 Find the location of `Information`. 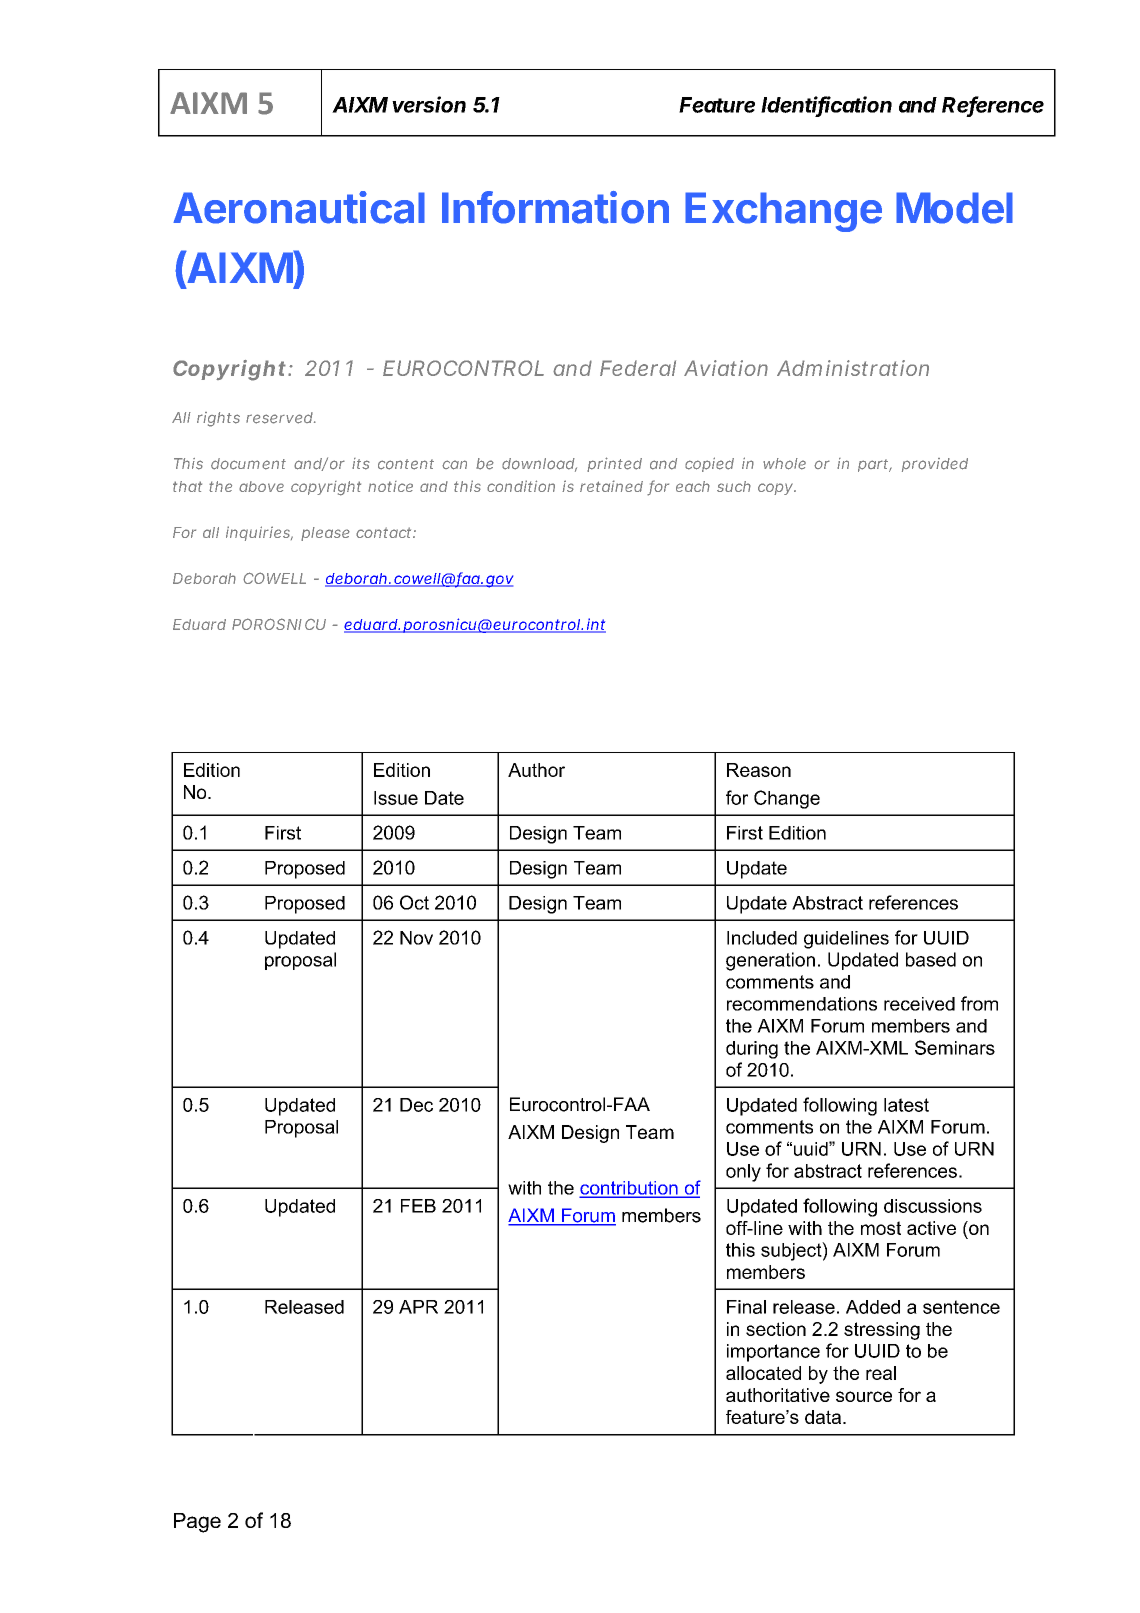

Information is located at coordinates (555, 207).
